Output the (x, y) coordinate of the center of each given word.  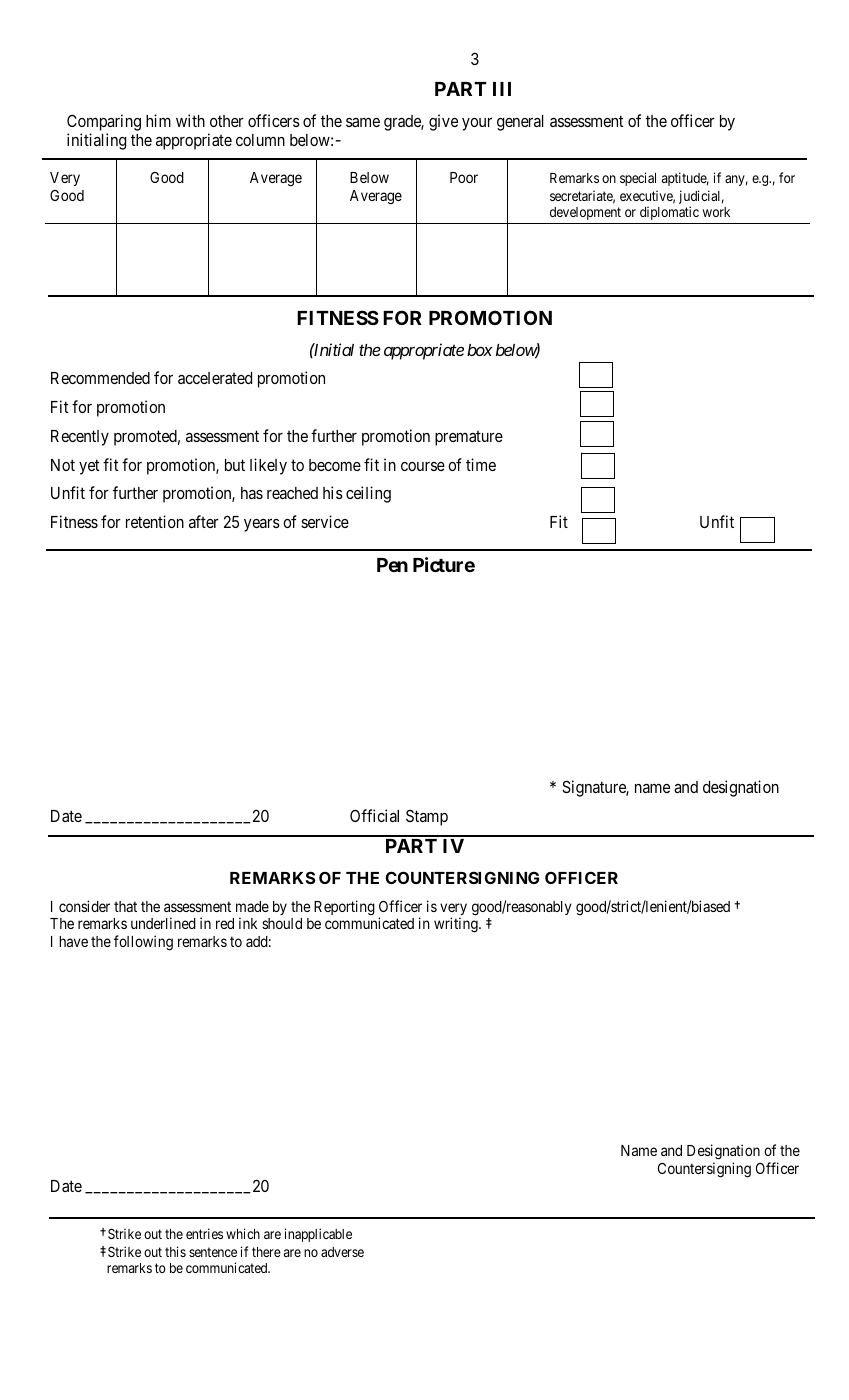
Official (374, 815)
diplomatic (669, 213)
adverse (342, 1252)
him (158, 120)
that (125, 906)
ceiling (368, 494)
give (443, 122)
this (175, 1251)
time (481, 464)
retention (155, 521)
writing (457, 925)
